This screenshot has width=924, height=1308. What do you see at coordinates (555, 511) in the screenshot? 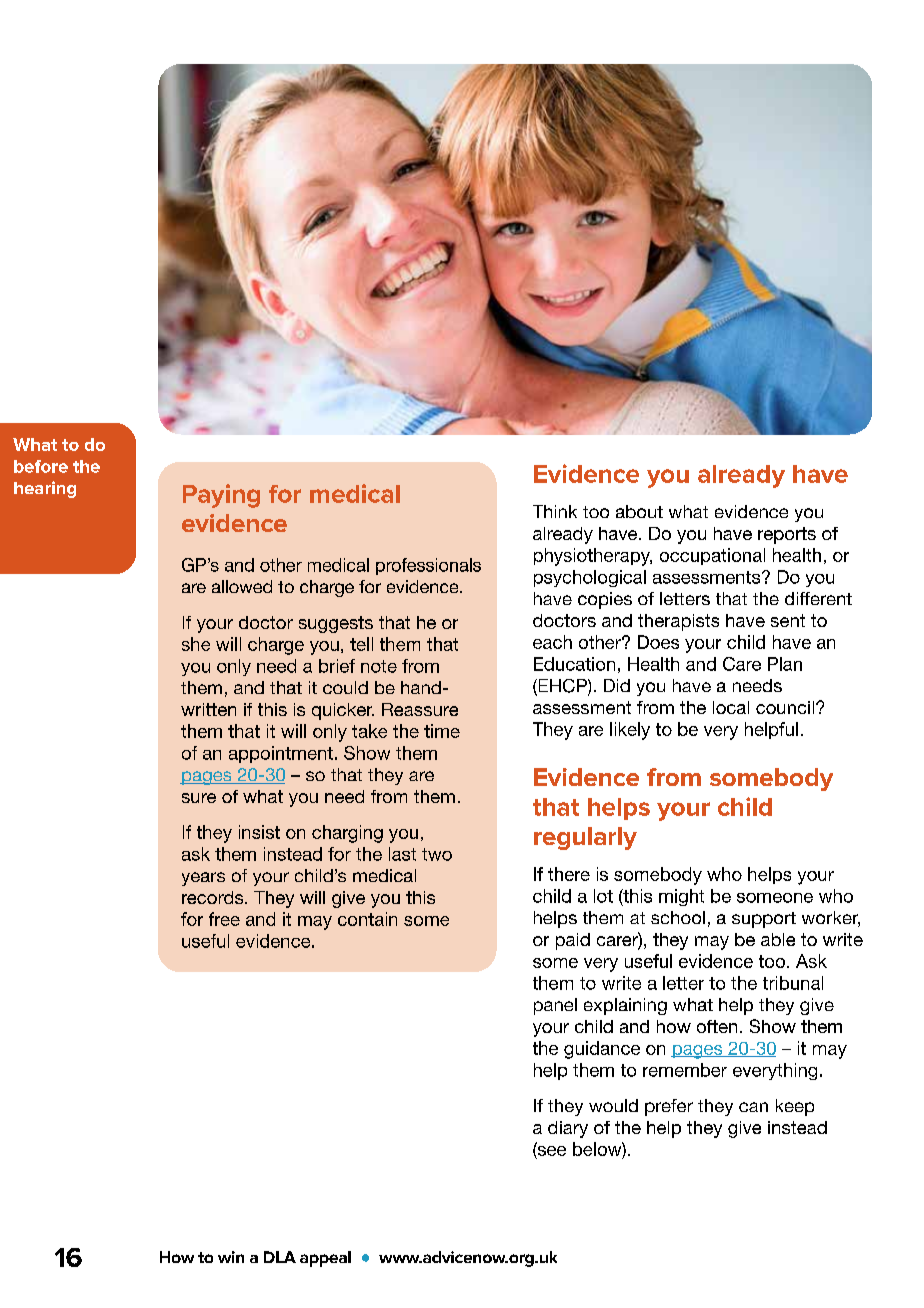
I see `Think` at bounding box center [555, 511].
